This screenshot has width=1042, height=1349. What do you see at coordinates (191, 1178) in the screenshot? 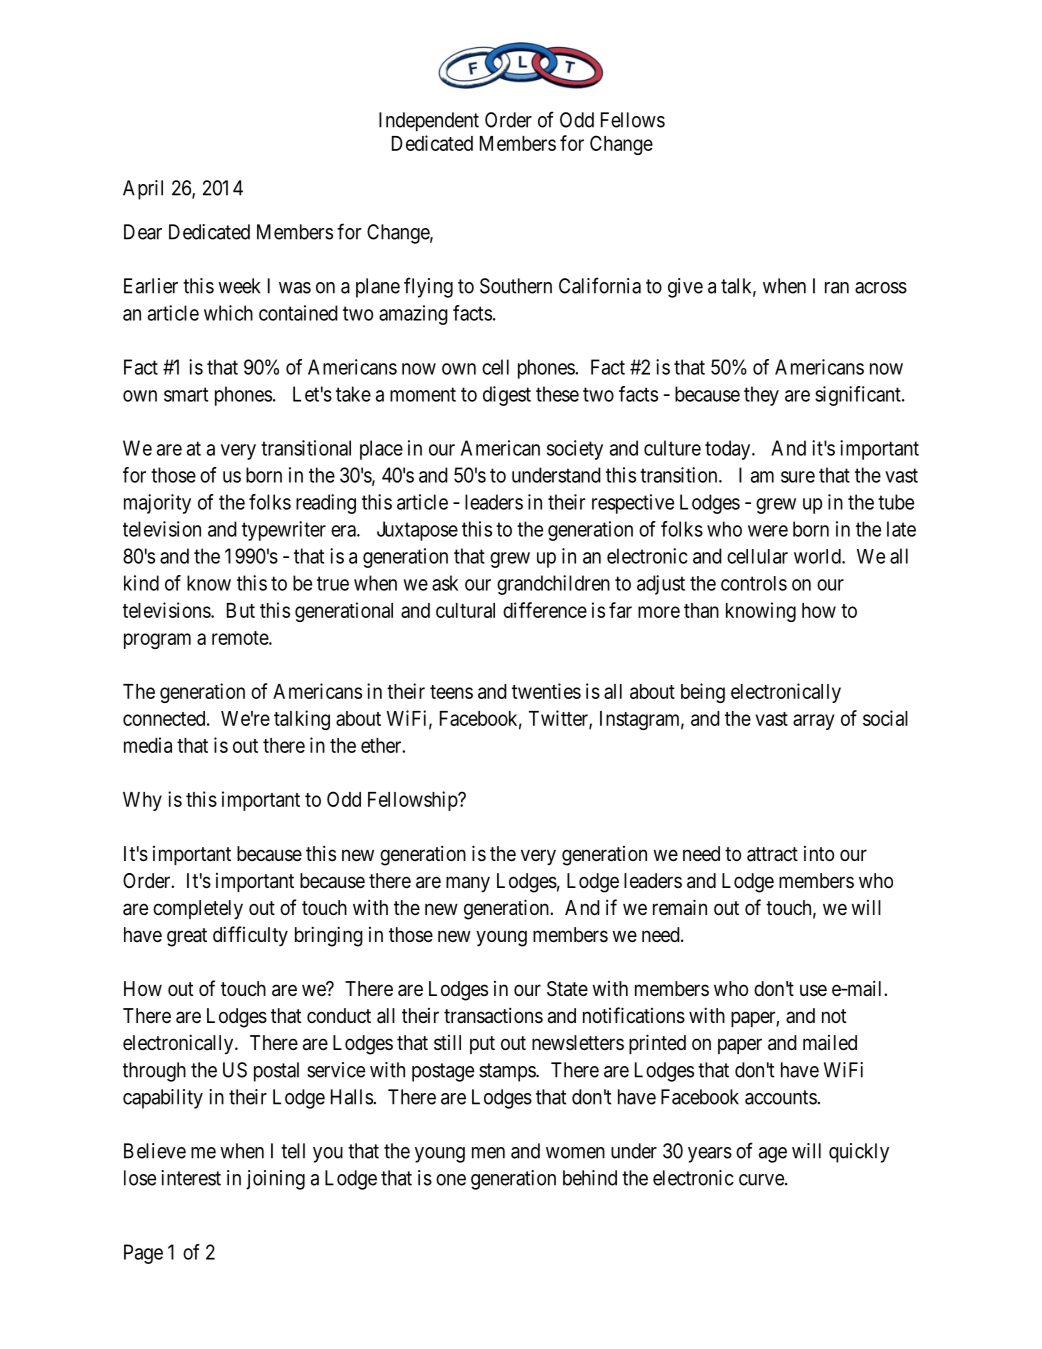
I see `interest` at bounding box center [191, 1178].
